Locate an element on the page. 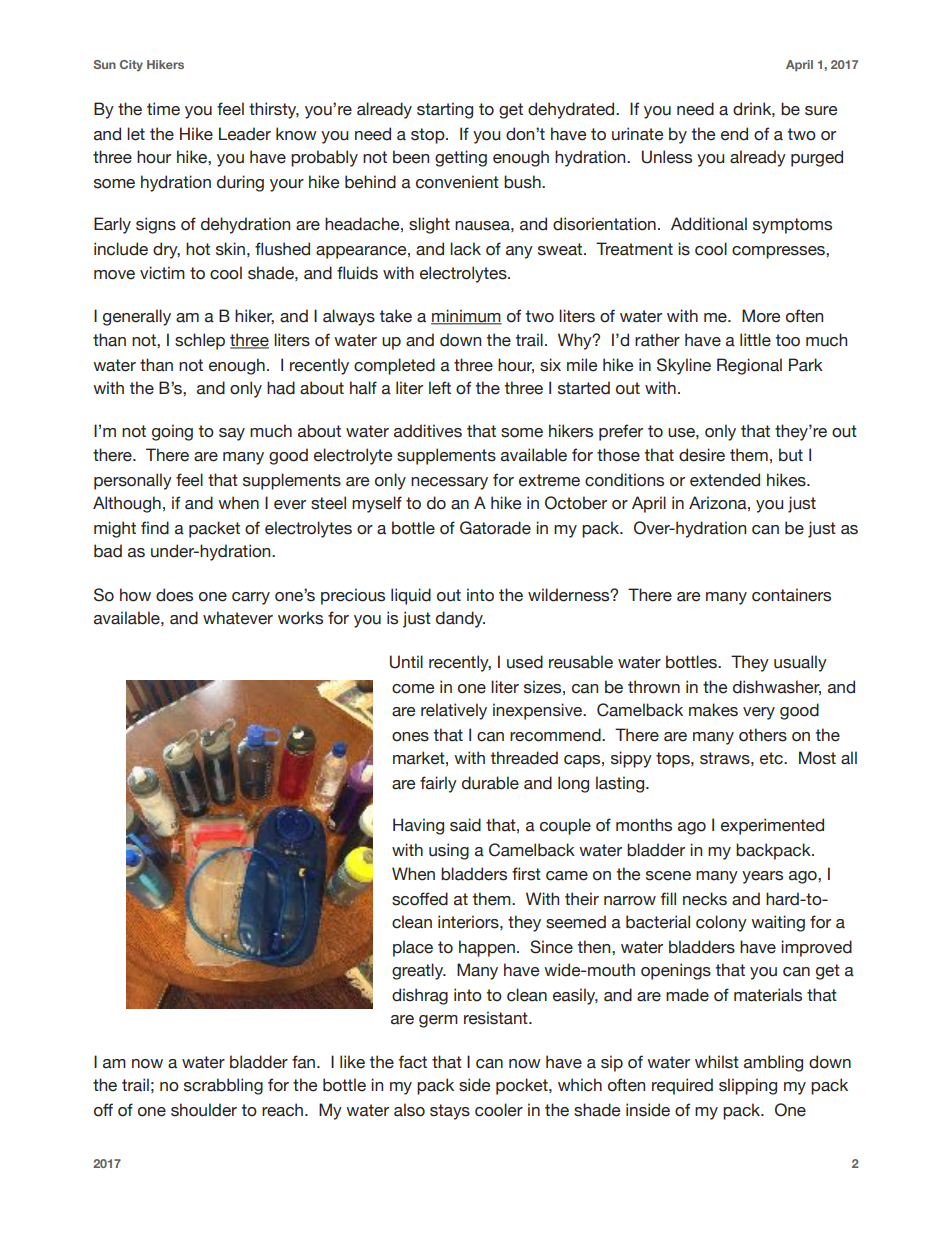  scrabbling is located at coordinates (223, 1086).
